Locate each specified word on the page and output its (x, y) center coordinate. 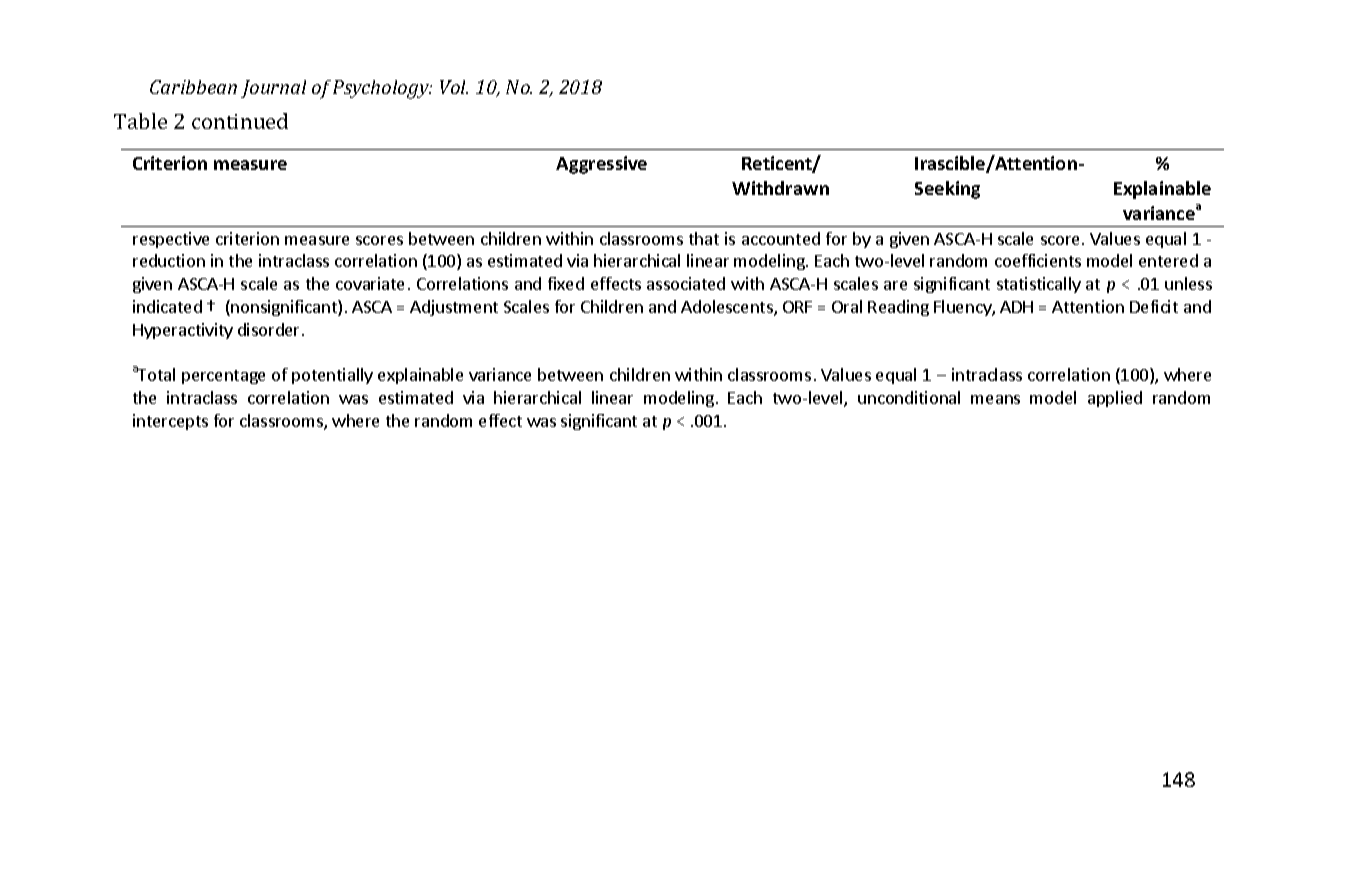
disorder (270, 329)
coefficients (1038, 260)
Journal (273, 89)
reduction (169, 260)
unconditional (909, 397)
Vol (454, 87)
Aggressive (601, 165)
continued (240, 121)
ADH (1016, 307)
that (704, 238)
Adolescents (728, 308)
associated (686, 283)
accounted (781, 238)
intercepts (170, 422)
